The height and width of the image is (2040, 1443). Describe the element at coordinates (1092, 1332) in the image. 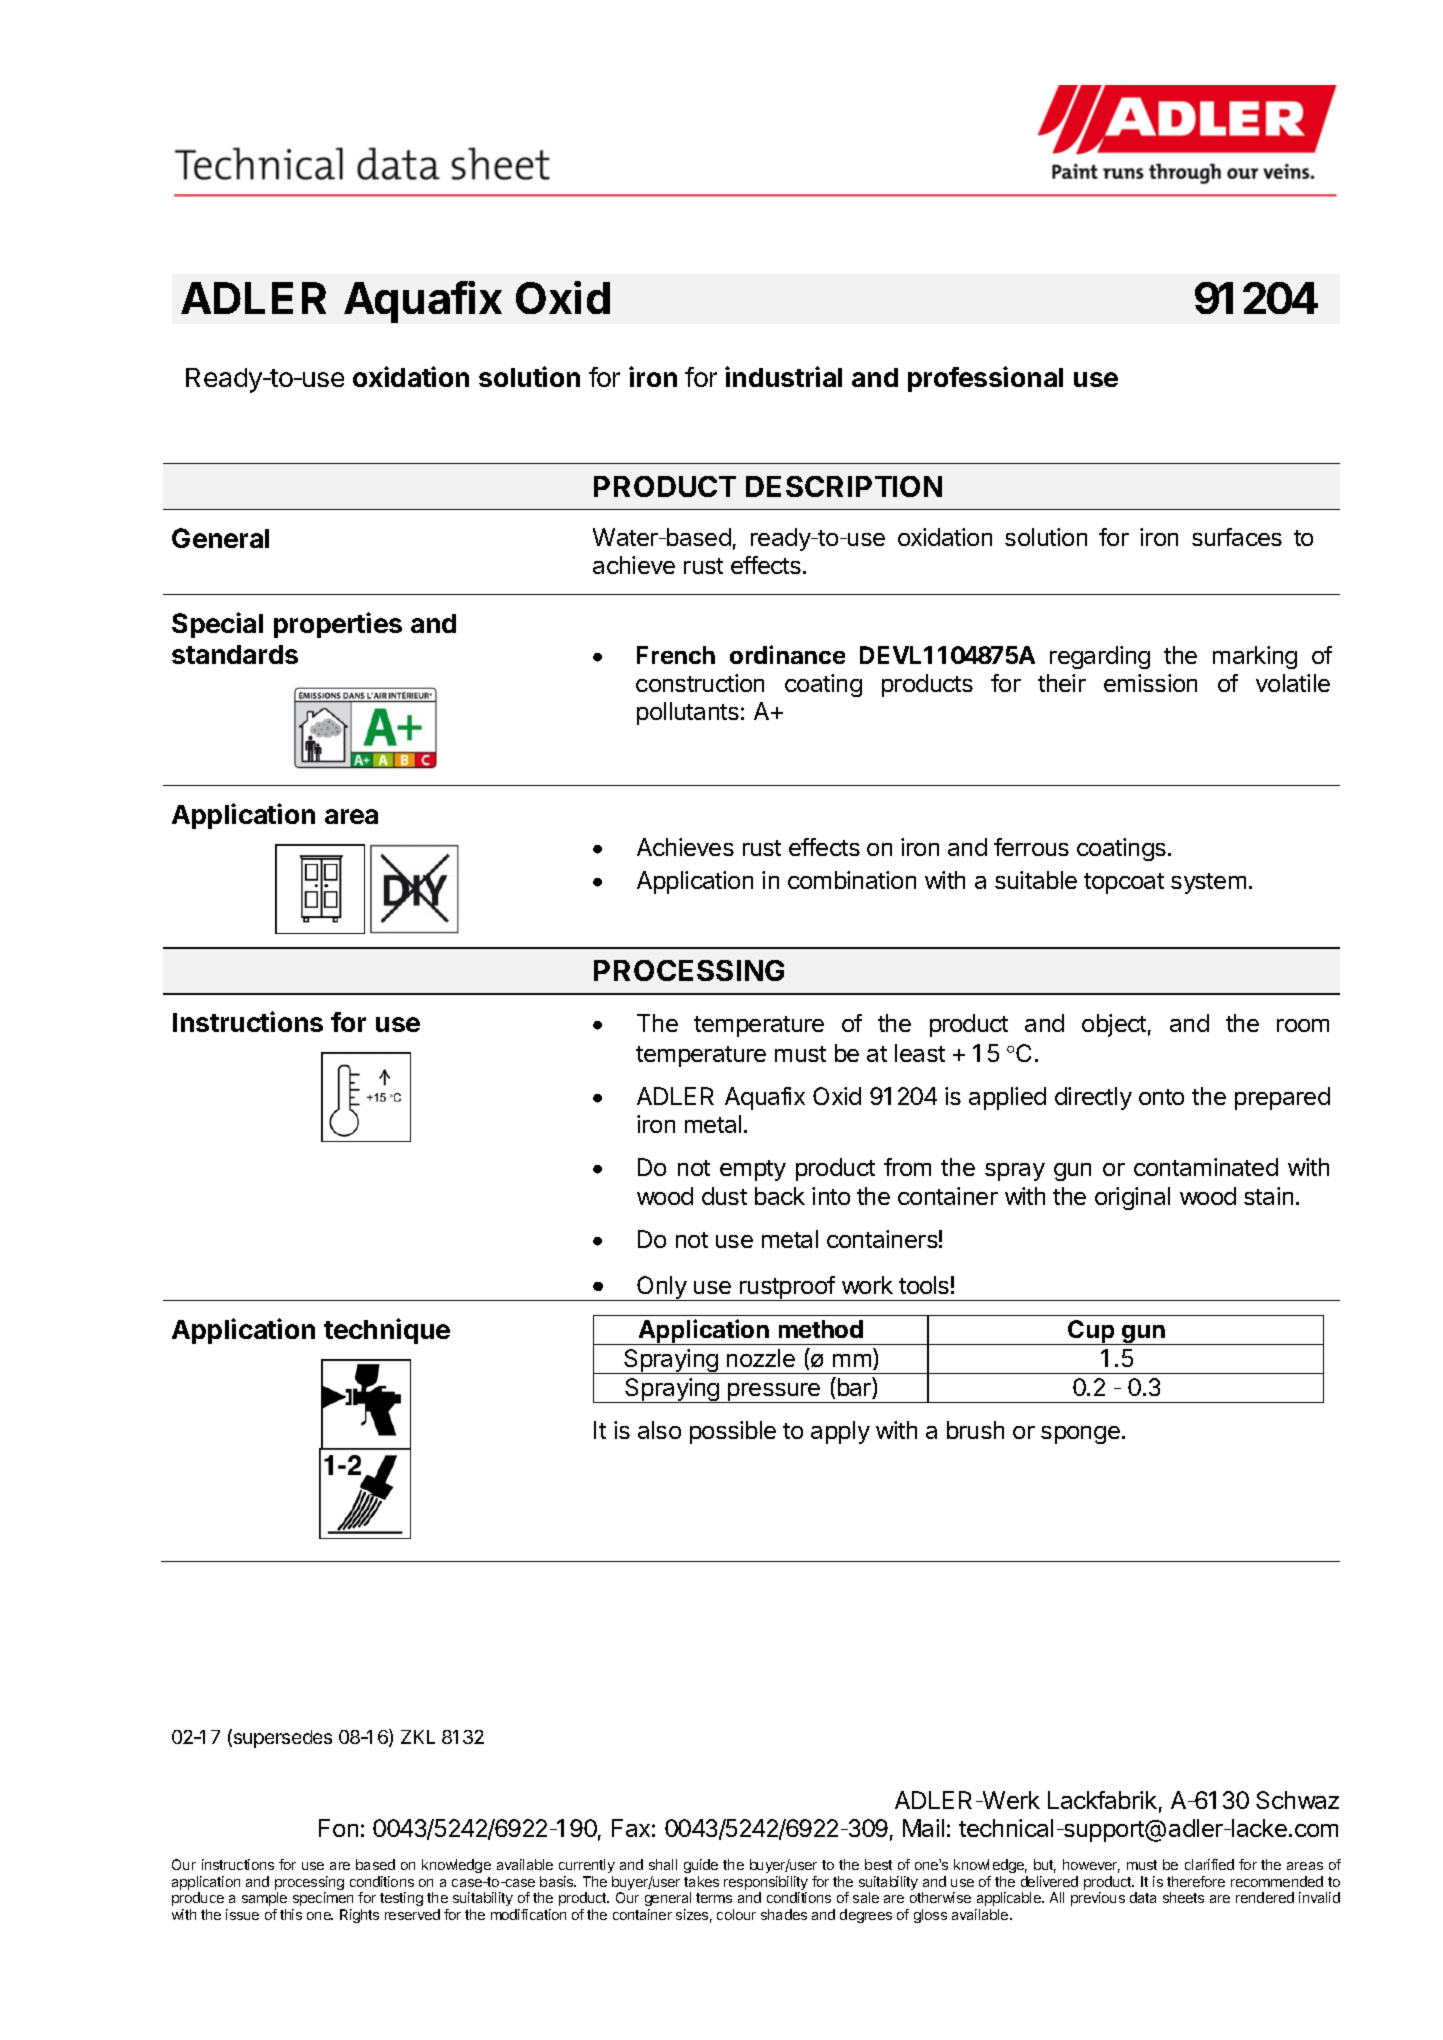

I see `Cup` at that location.
